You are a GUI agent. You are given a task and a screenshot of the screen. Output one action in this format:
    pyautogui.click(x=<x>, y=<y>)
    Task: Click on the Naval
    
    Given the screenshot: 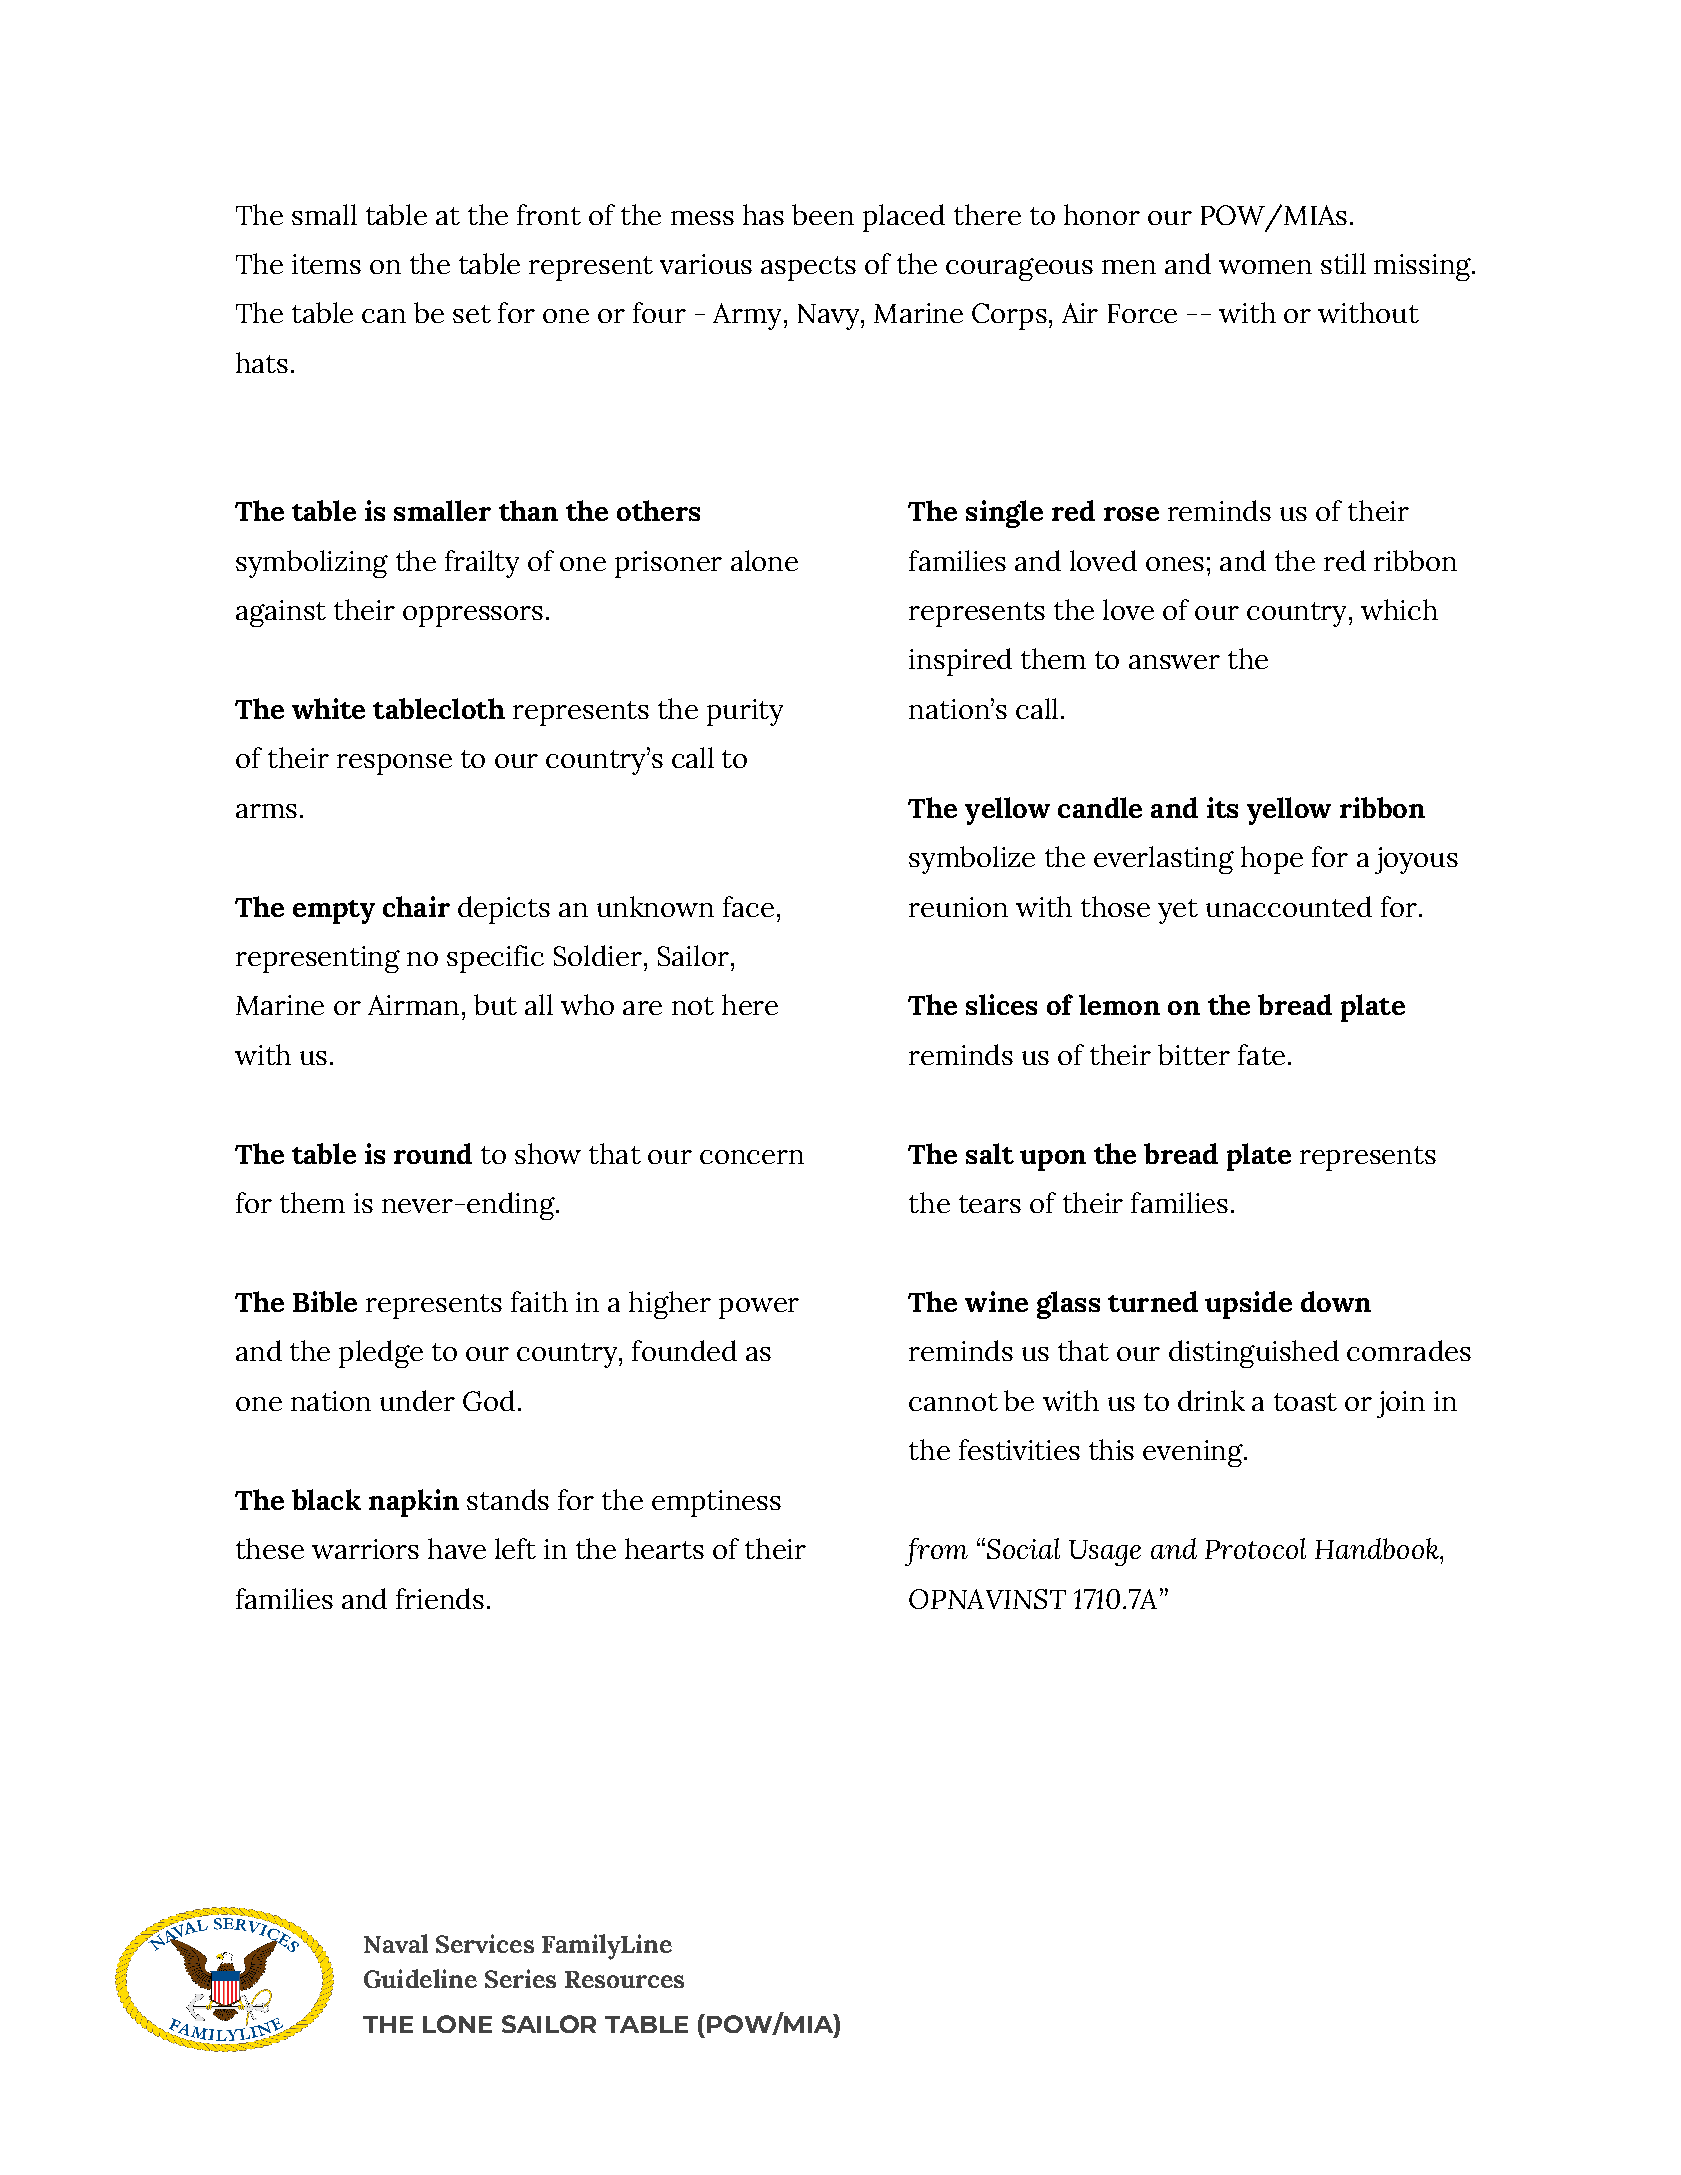 What is the action you would take?
    pyautogui.click(x=396, y=1943)
